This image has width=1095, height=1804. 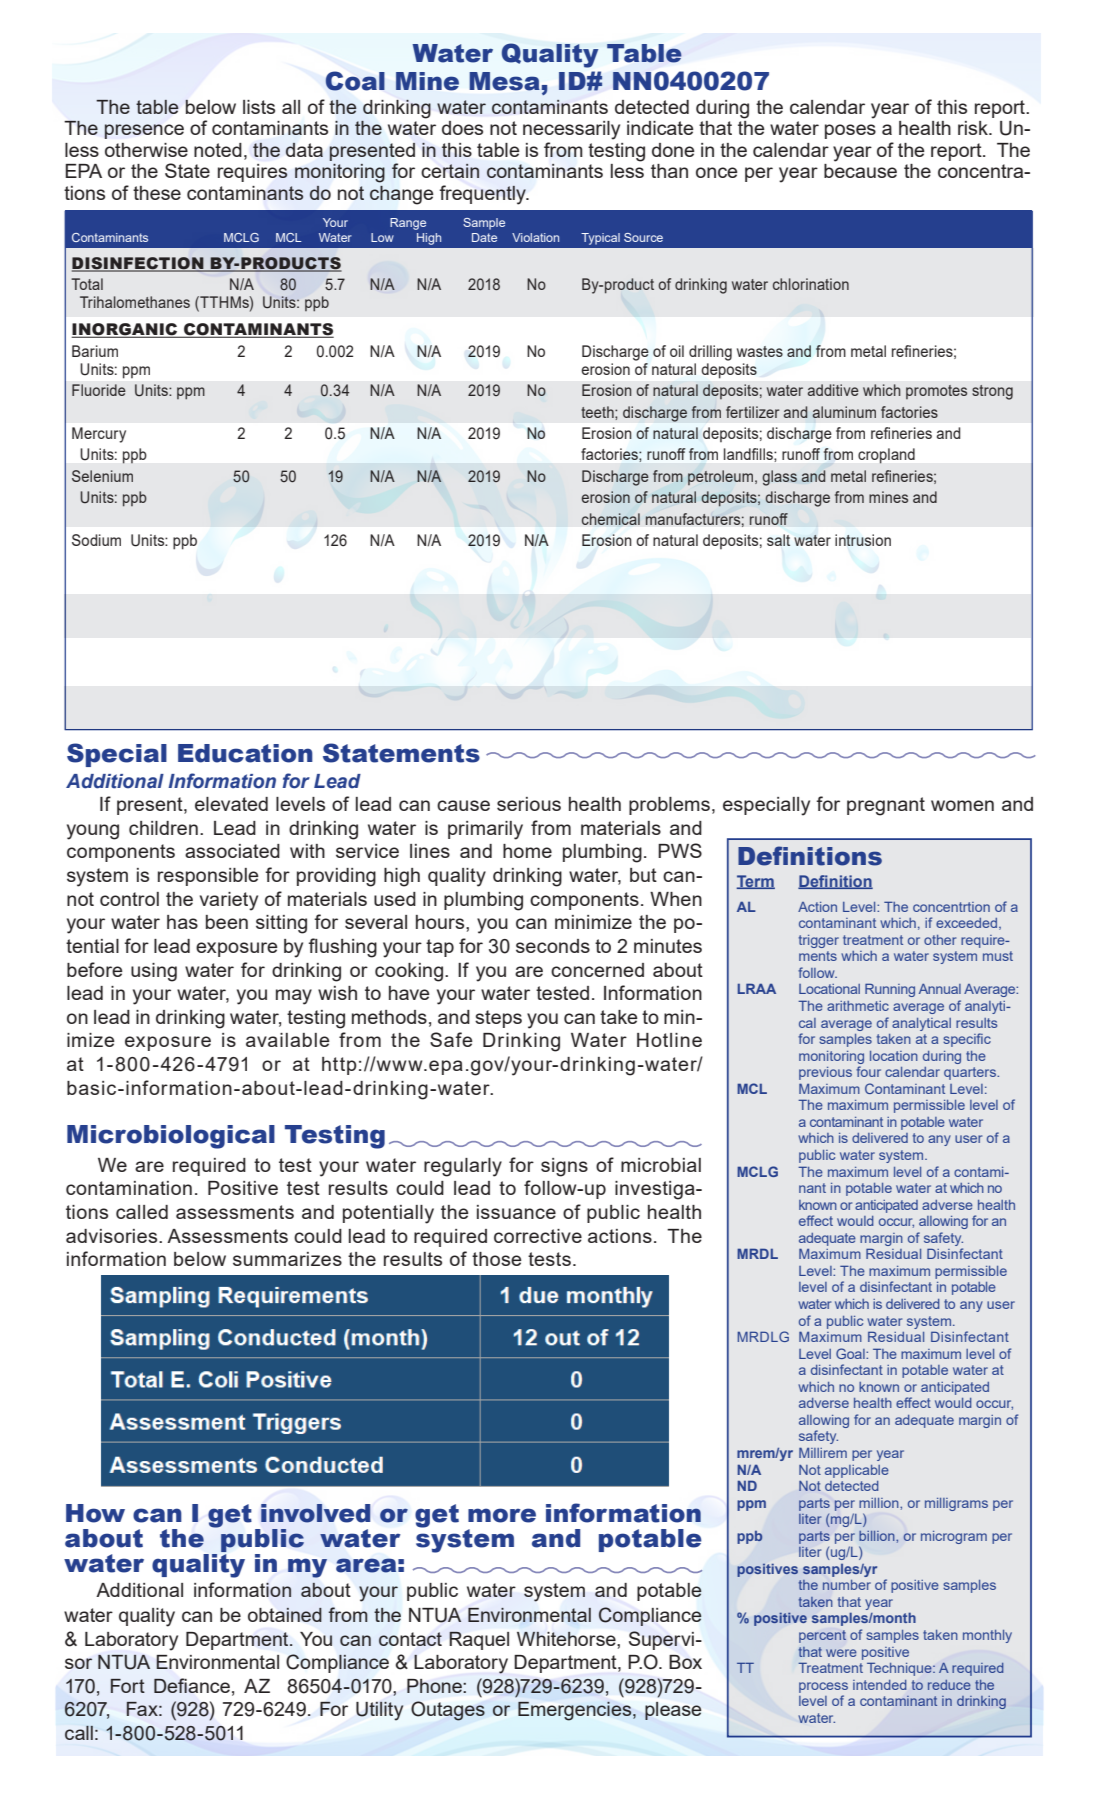 I want to click on noted, so click(x=218, y=150).
